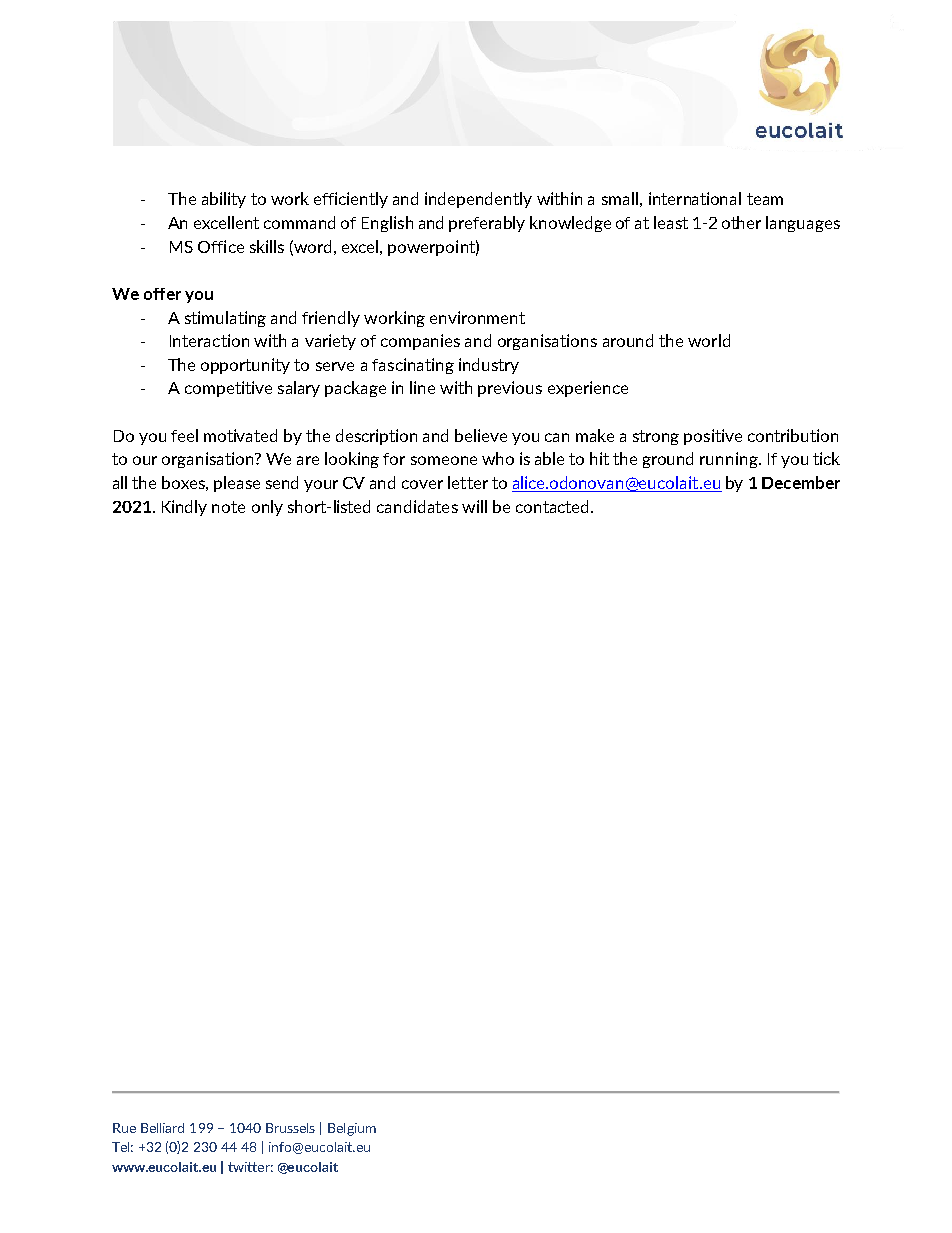  I want to click on December, so click(801, 482).
